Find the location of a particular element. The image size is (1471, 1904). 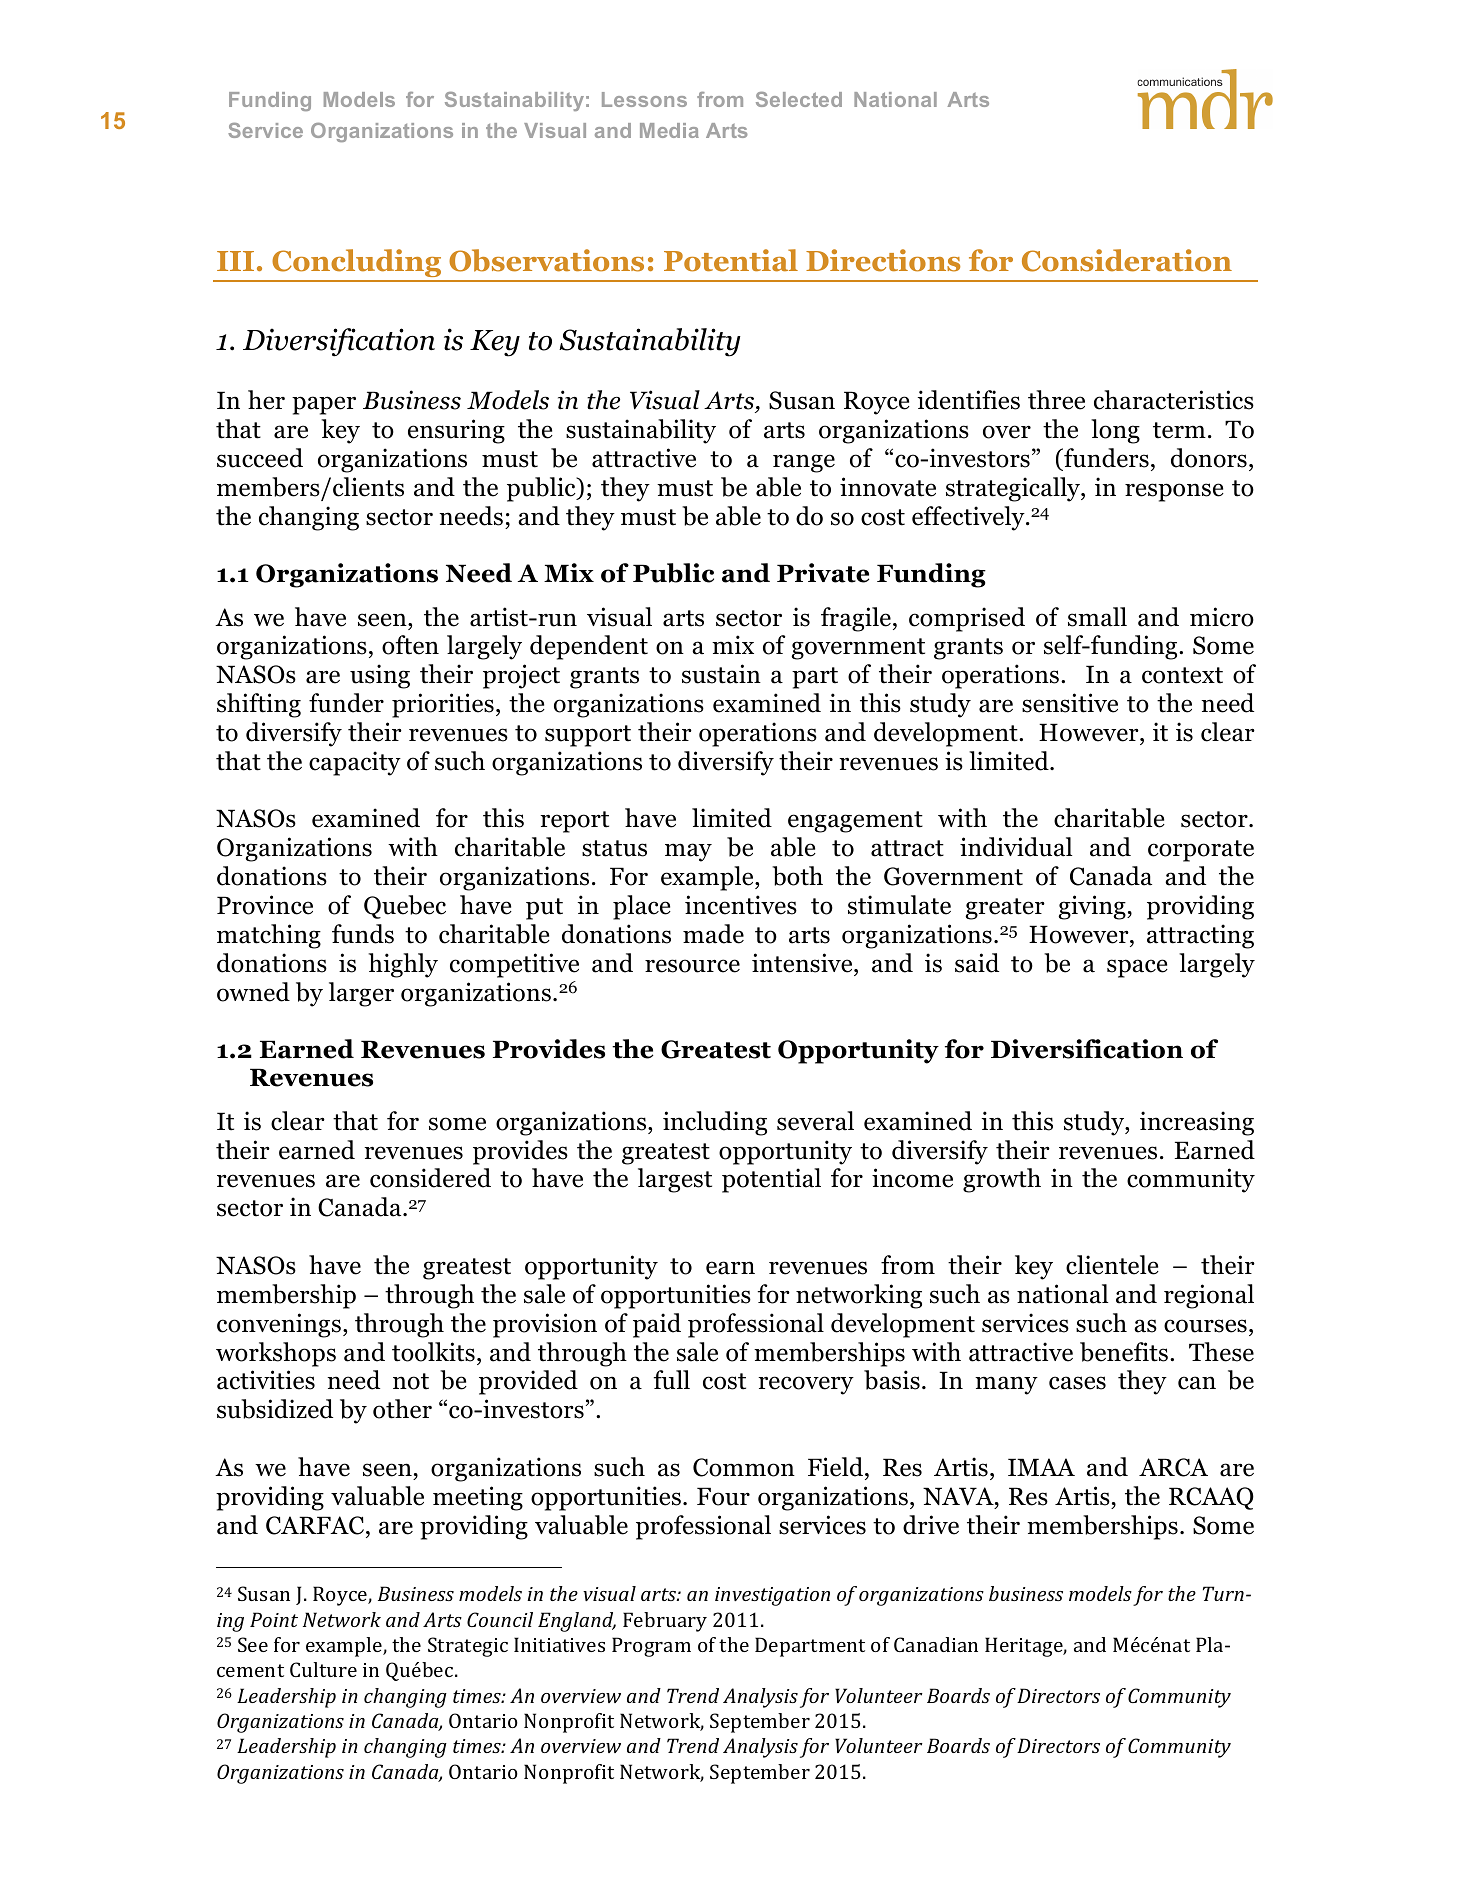

III is located at coordinates (235, 261).
